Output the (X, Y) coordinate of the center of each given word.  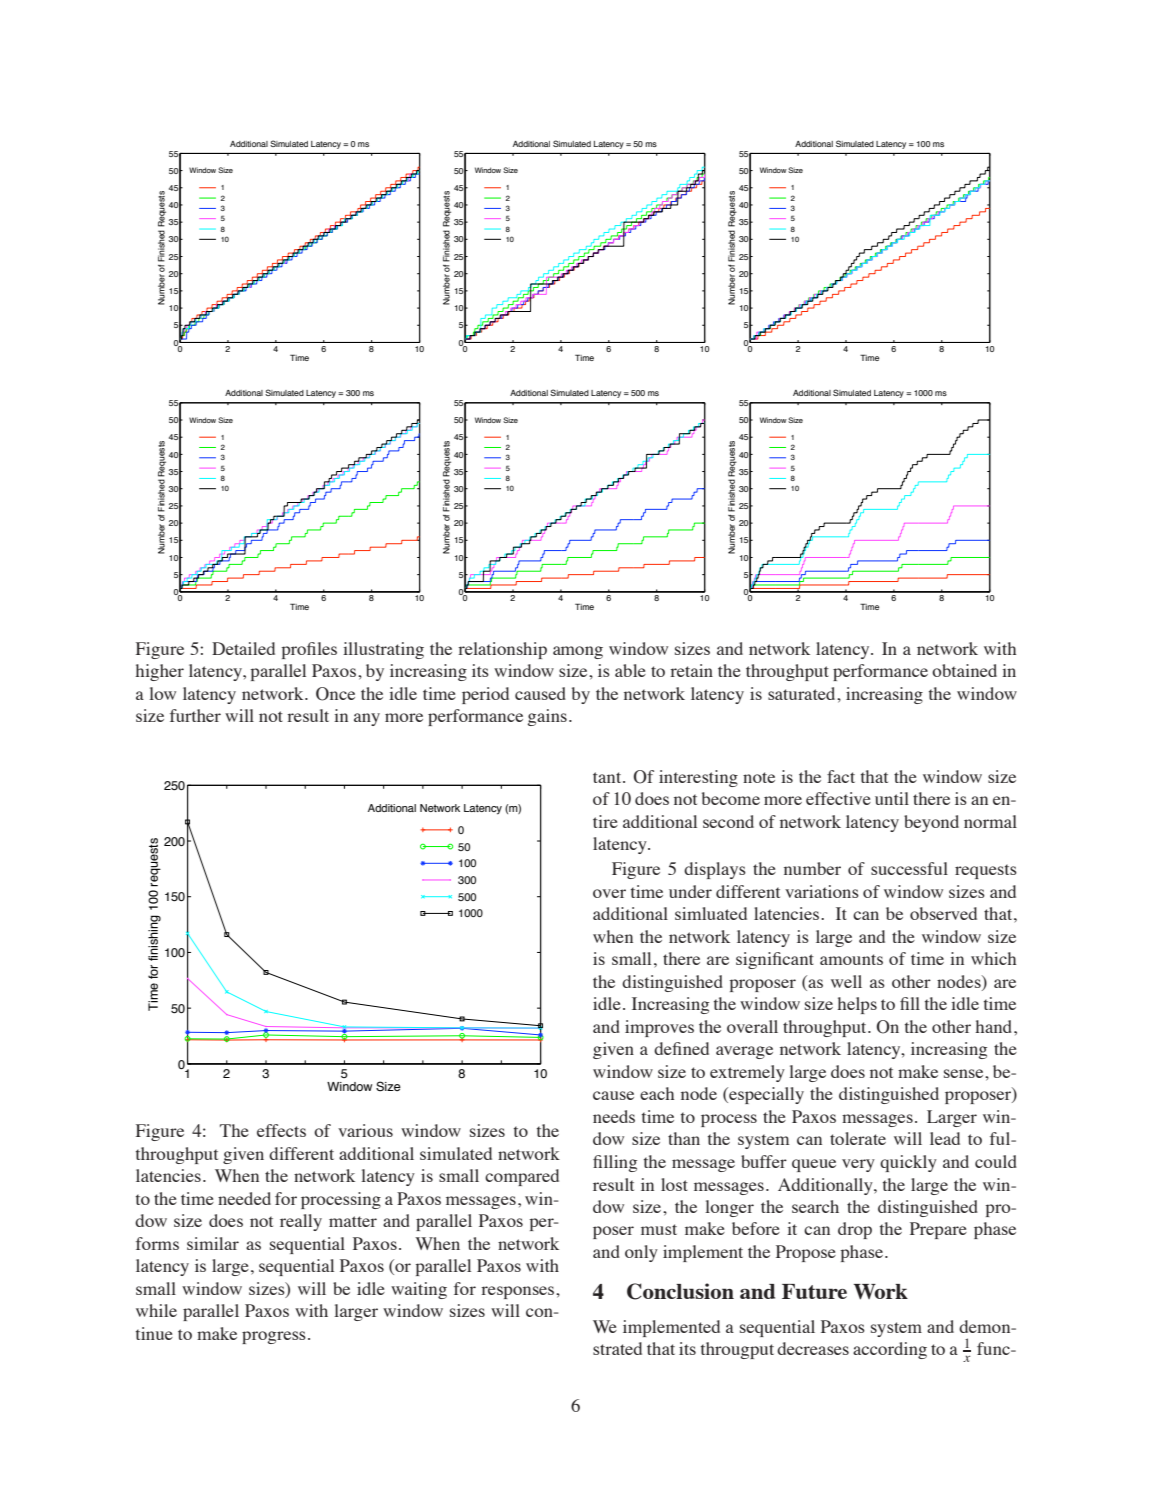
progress (274, 1337)
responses (519, 1292)
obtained (964, 670)
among (578, 652)
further (195, 715)
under (690, 891)
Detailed (243, 648)
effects (281, 1130)
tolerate (858, 1138)
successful (909, 868)
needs (614, 1116)
